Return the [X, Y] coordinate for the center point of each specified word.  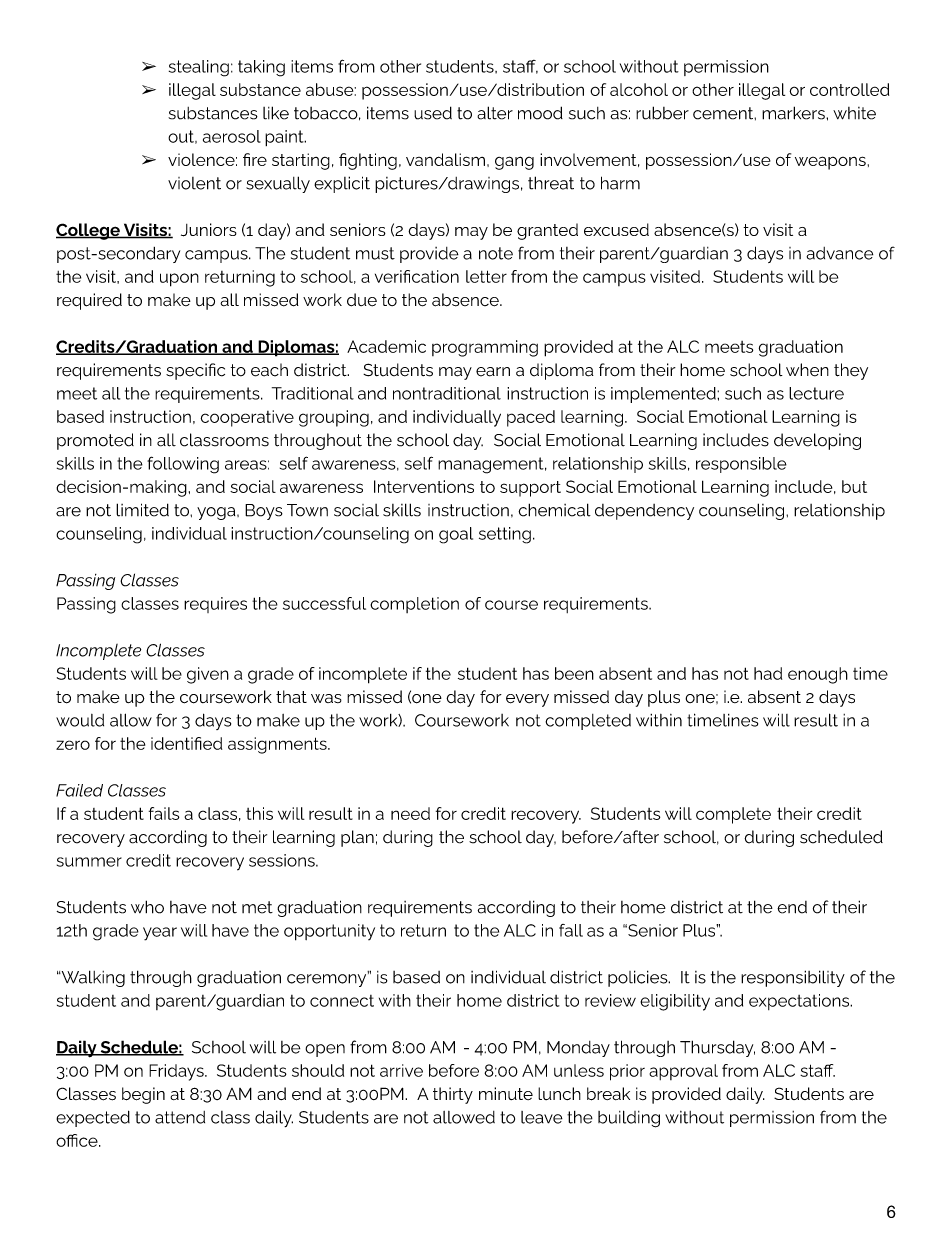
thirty [453, 1095]
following [183, 465]
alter [495, 113]
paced [531, 418]
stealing [199, 68]
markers [794, 113]
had [768, 673]
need [410, 813]
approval [683, 1072]
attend [180, 1117]
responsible [741, 465]
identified [186, 743]
